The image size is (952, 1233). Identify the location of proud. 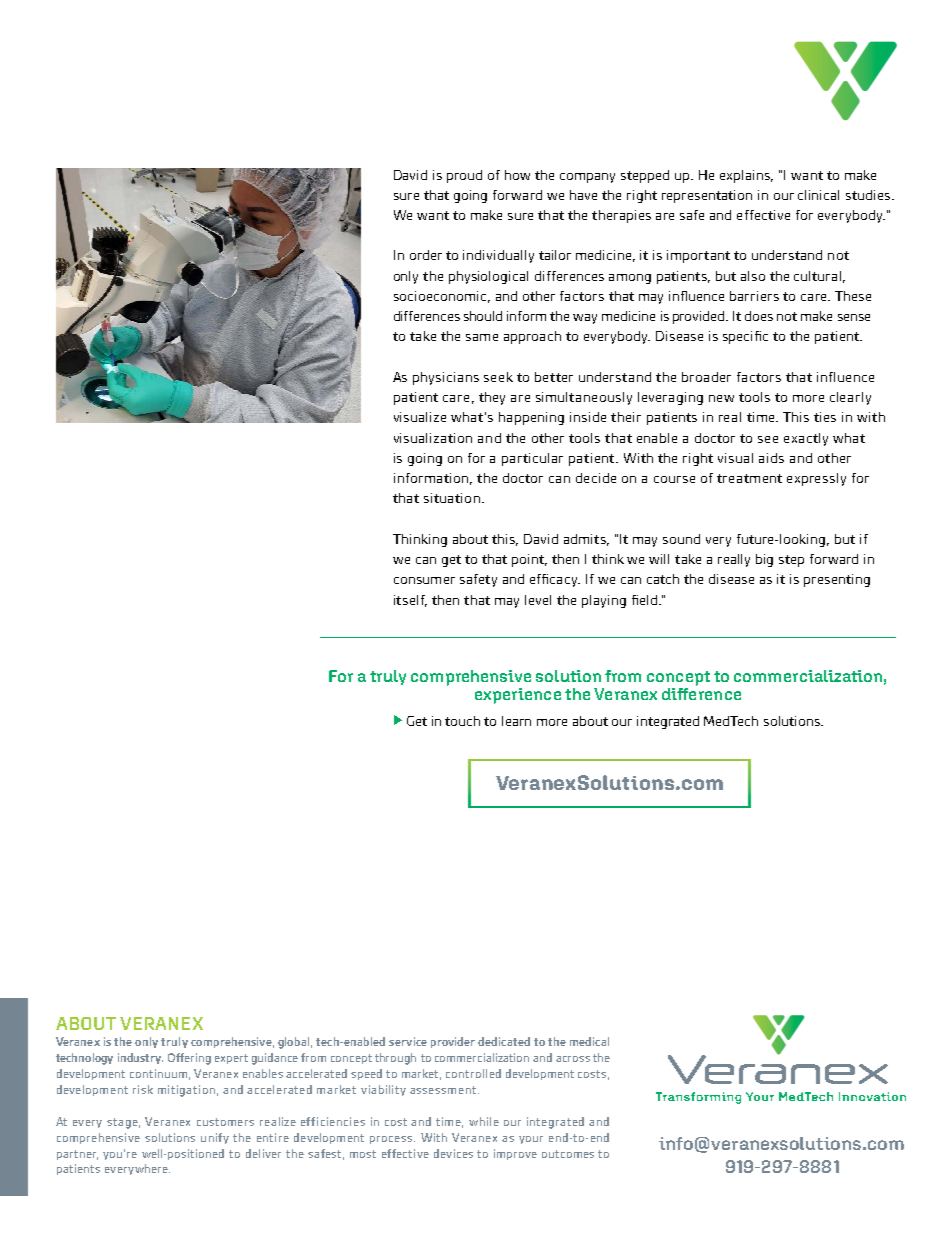
(464, 176).
